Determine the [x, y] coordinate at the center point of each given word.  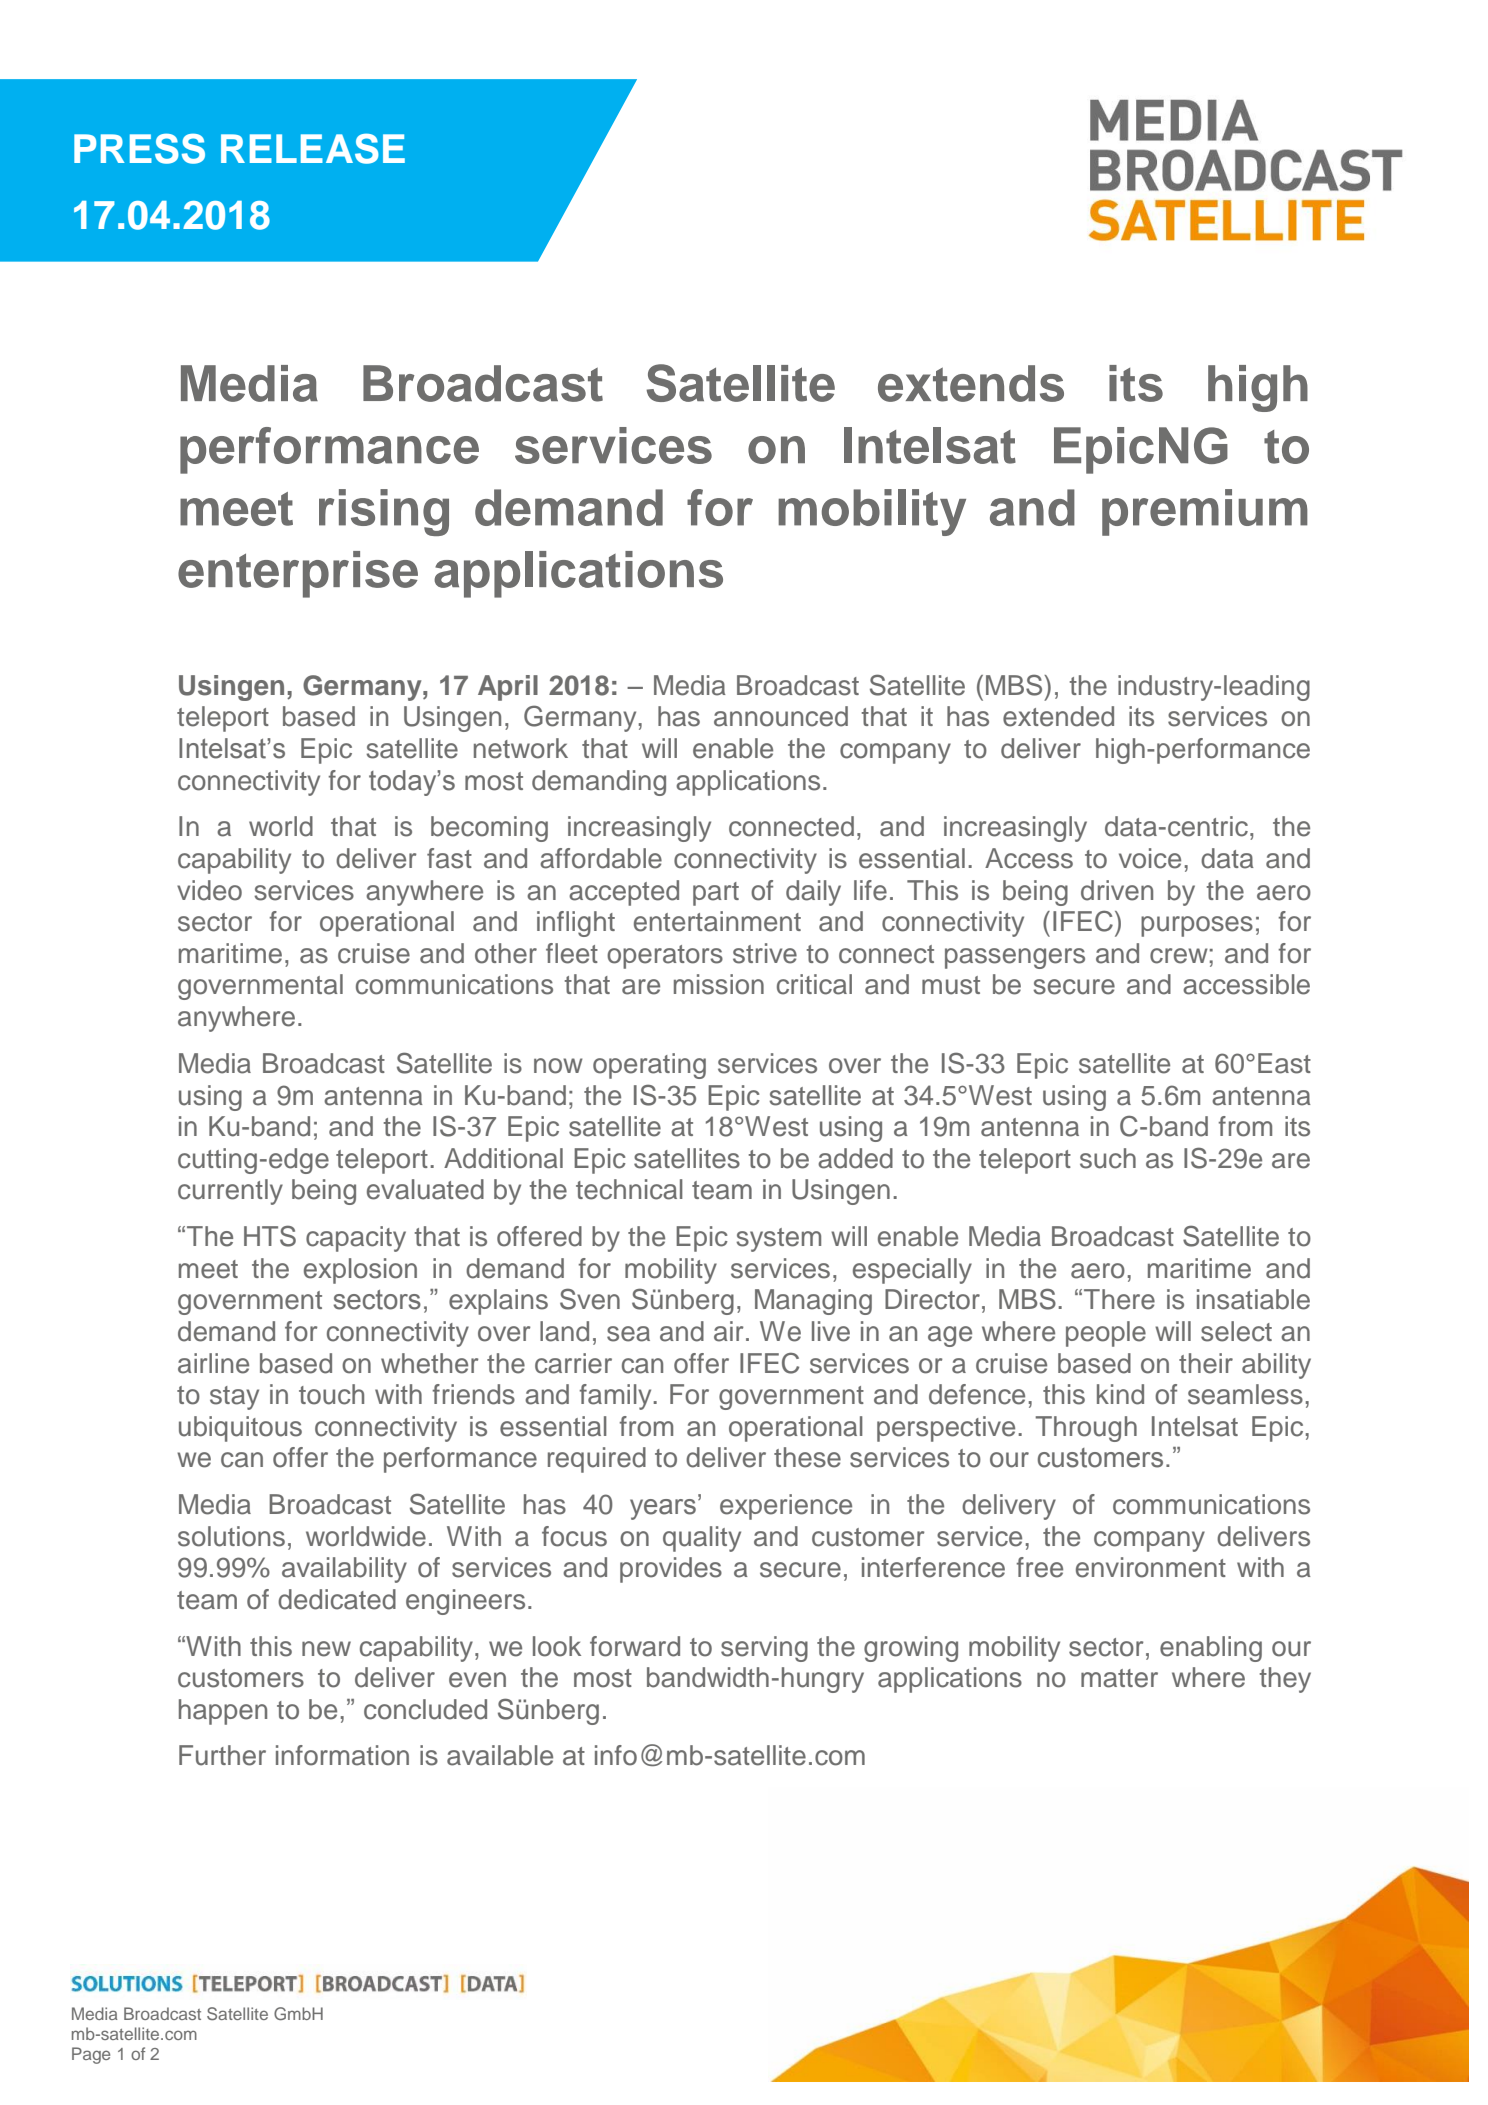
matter [1119, 1678]
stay [234, 1398]
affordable [601, 858]
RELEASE [313, 148]
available [500, 1755]
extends [971, 383]
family [616, 1397]
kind [1120, 1394]
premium [1205, 512]
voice [1150, 858]
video [209, 890]
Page [91, 2055]
